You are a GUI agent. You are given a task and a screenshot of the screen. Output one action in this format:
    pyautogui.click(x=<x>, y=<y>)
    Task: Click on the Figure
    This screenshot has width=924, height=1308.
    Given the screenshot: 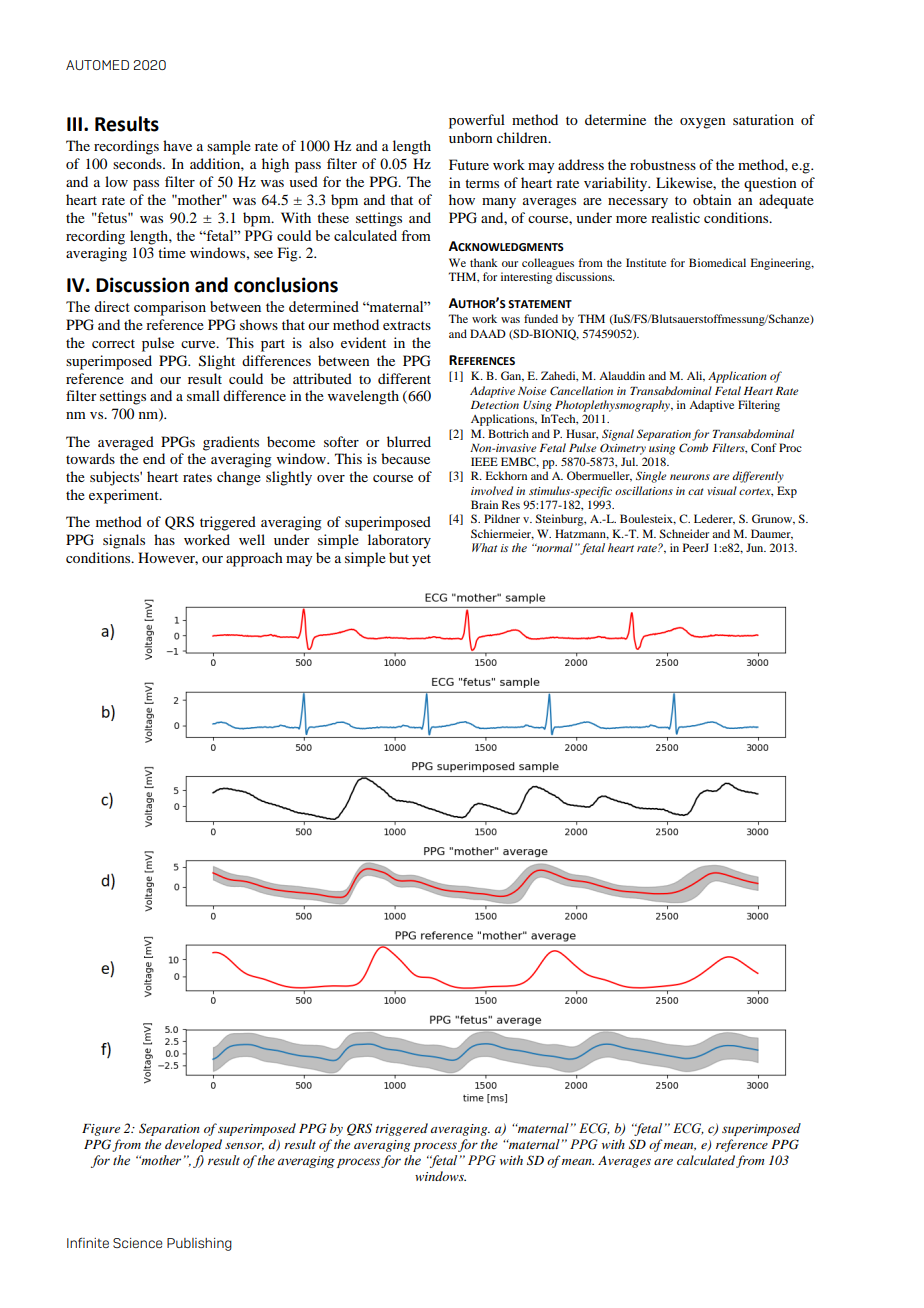 What is the action you would take?
    pyautogui.click(x=101, y=1130)
